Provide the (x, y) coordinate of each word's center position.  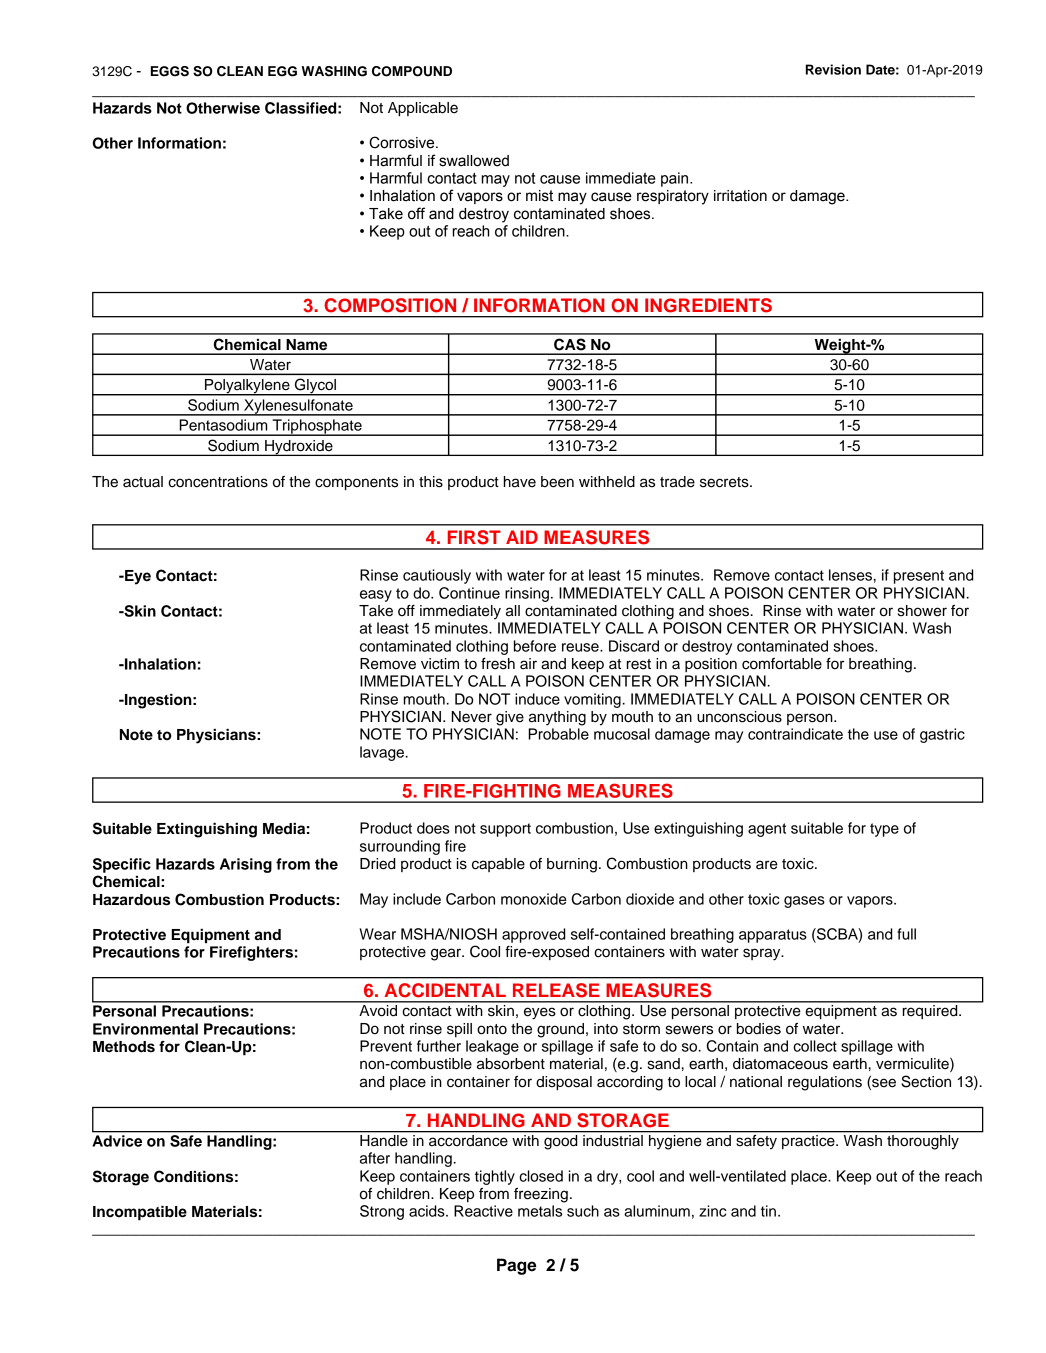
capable (498, 865)
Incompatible (140, 1213)
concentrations (218, 482)
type (884, 830)
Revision (833, 69)
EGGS (170, 71)
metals (540, 1211)
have (520, 482)
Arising (246, 865)
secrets (725, 482)
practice (808, 1140)
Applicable (423, 109)
